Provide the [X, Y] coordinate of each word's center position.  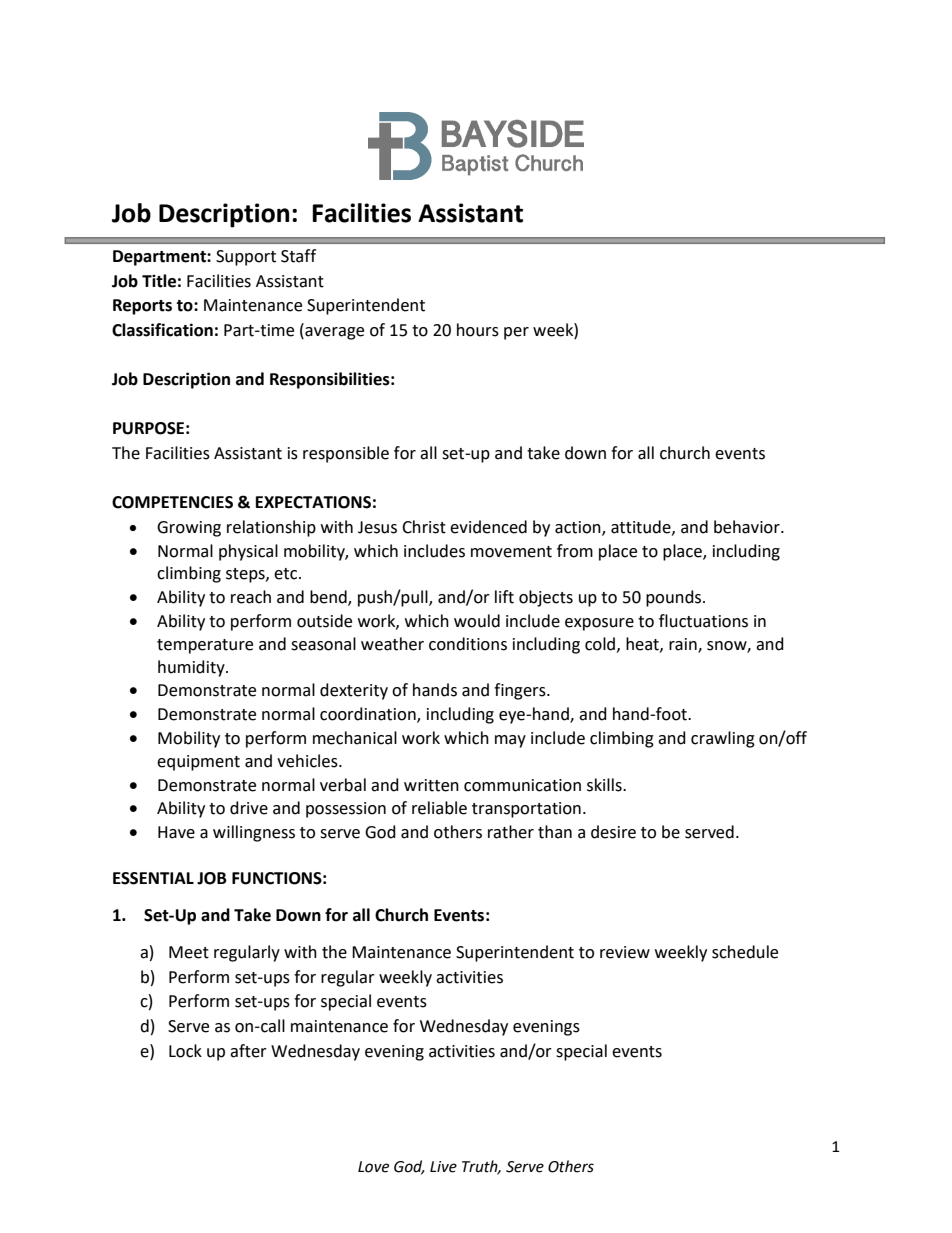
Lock [185, 1051]
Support [246, 258]
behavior [748, 527]
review [625, 952]
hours [478, 330]
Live [443, 1167]
